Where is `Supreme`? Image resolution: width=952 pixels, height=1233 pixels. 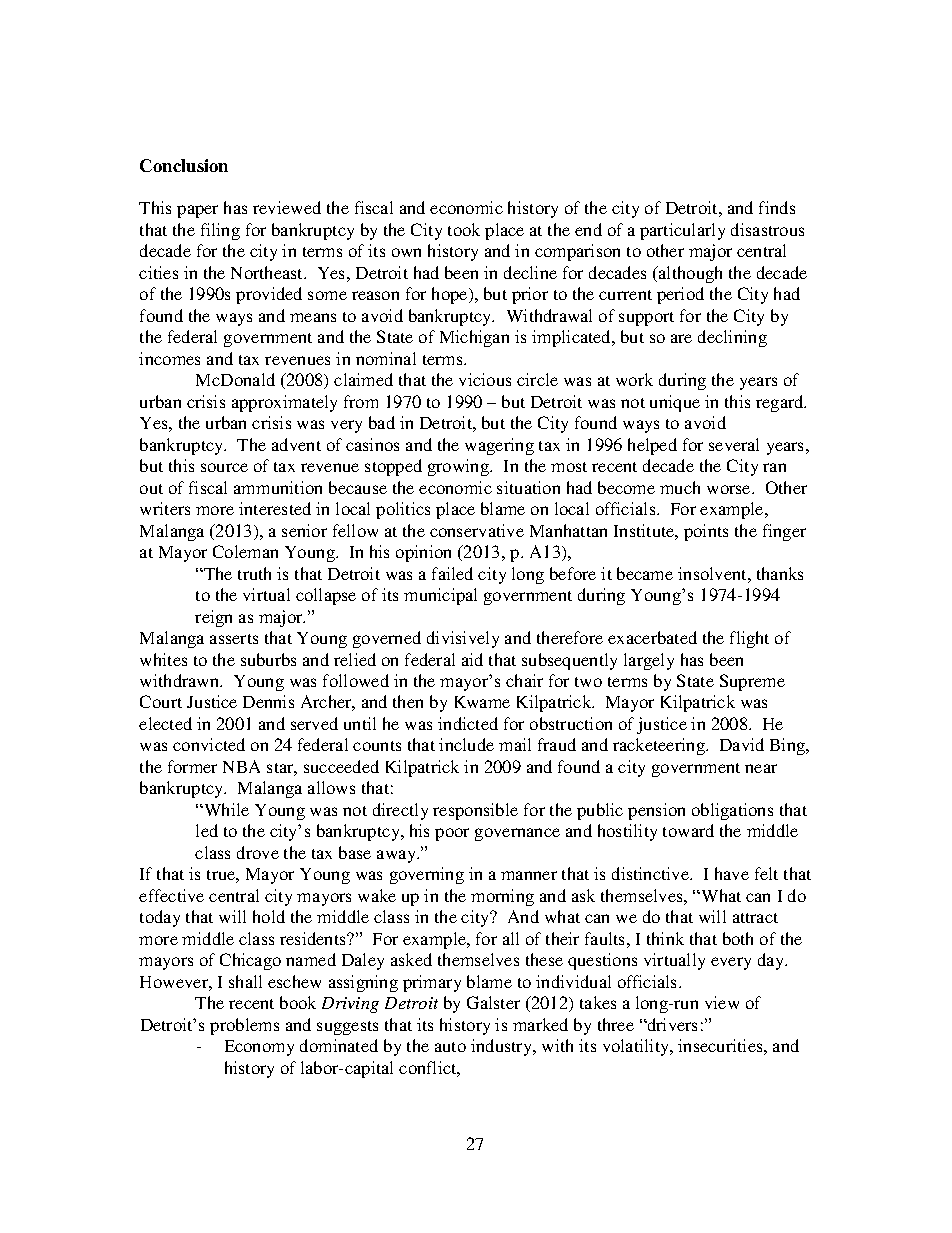
Supreme is located at coordinates (752, 682).
